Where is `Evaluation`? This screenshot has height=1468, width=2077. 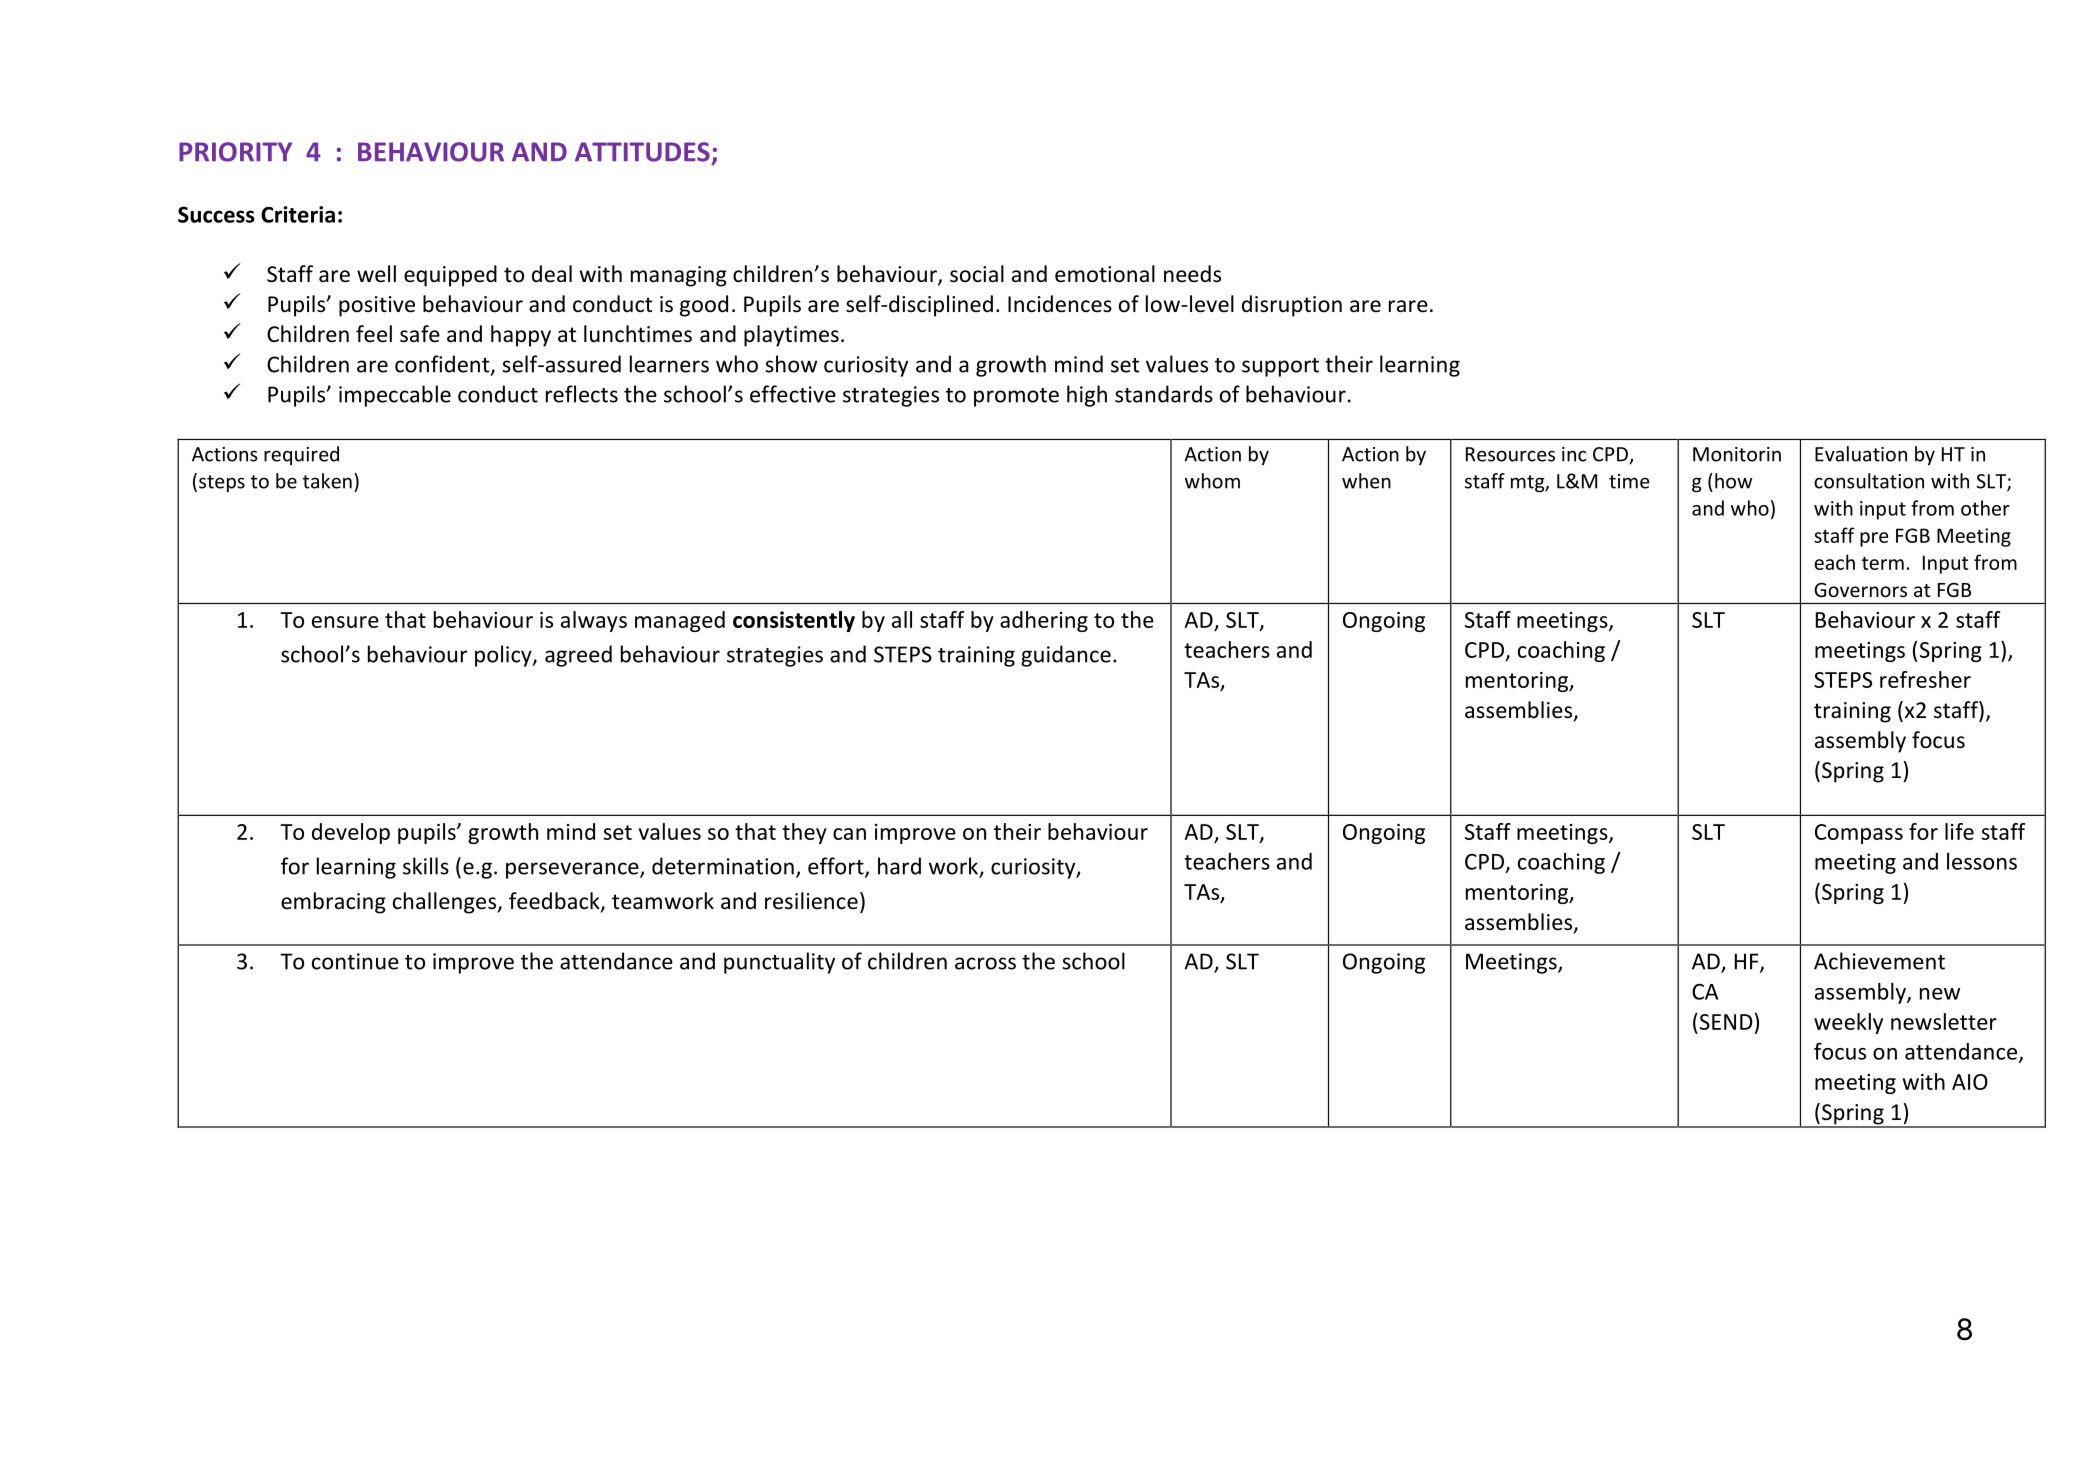
Evaluation is located at coordinates (1861, 454).
